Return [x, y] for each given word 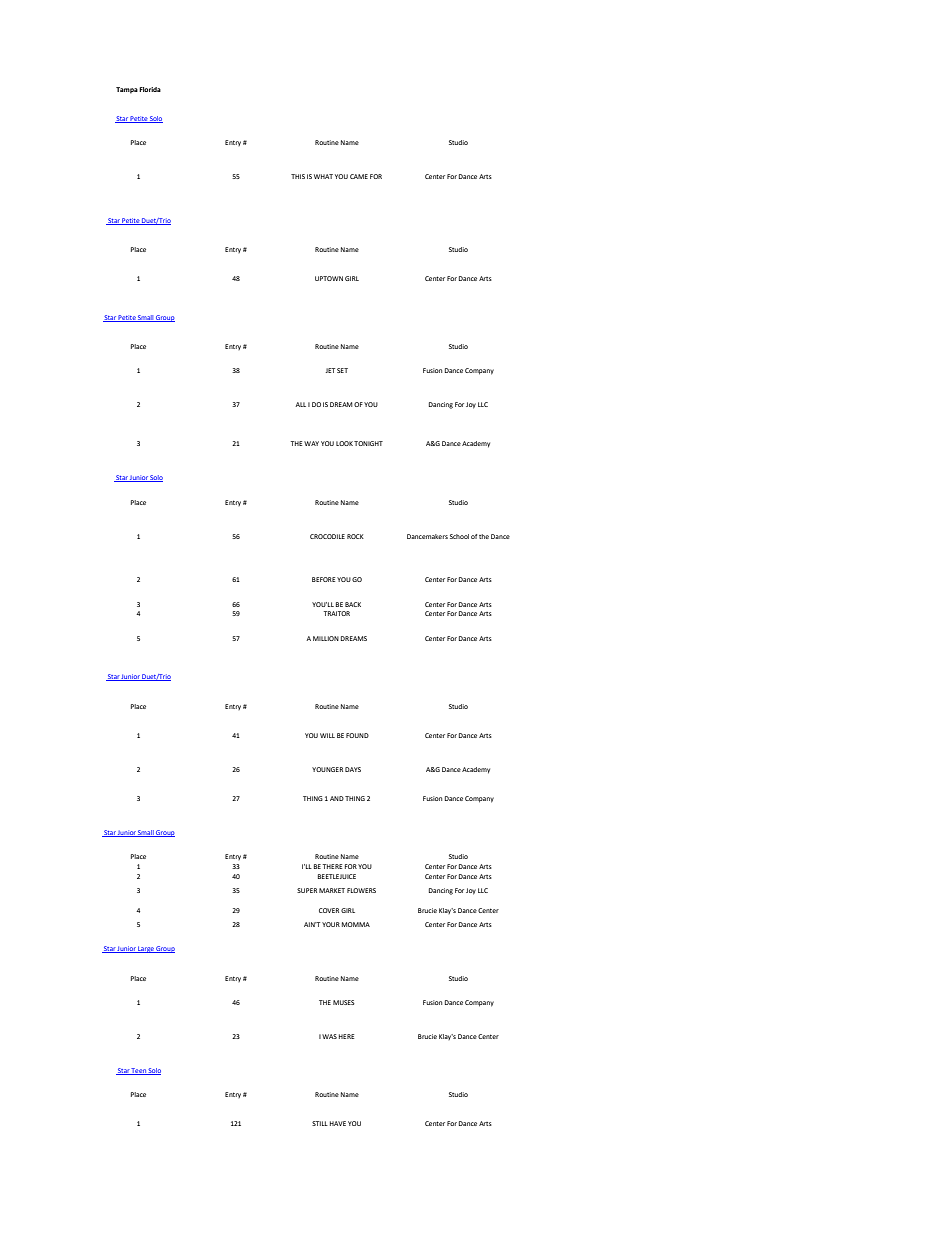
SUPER [307, 890]
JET [330, 370]
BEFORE [323, 579]
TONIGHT [368, 443]
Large [146, 949]
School [459, 536]
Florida [150, 89]
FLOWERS [361, 890]
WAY [311, 443]
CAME [359, 176]
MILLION [326, 638]
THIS [298, 176]
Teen [139, 1071]
